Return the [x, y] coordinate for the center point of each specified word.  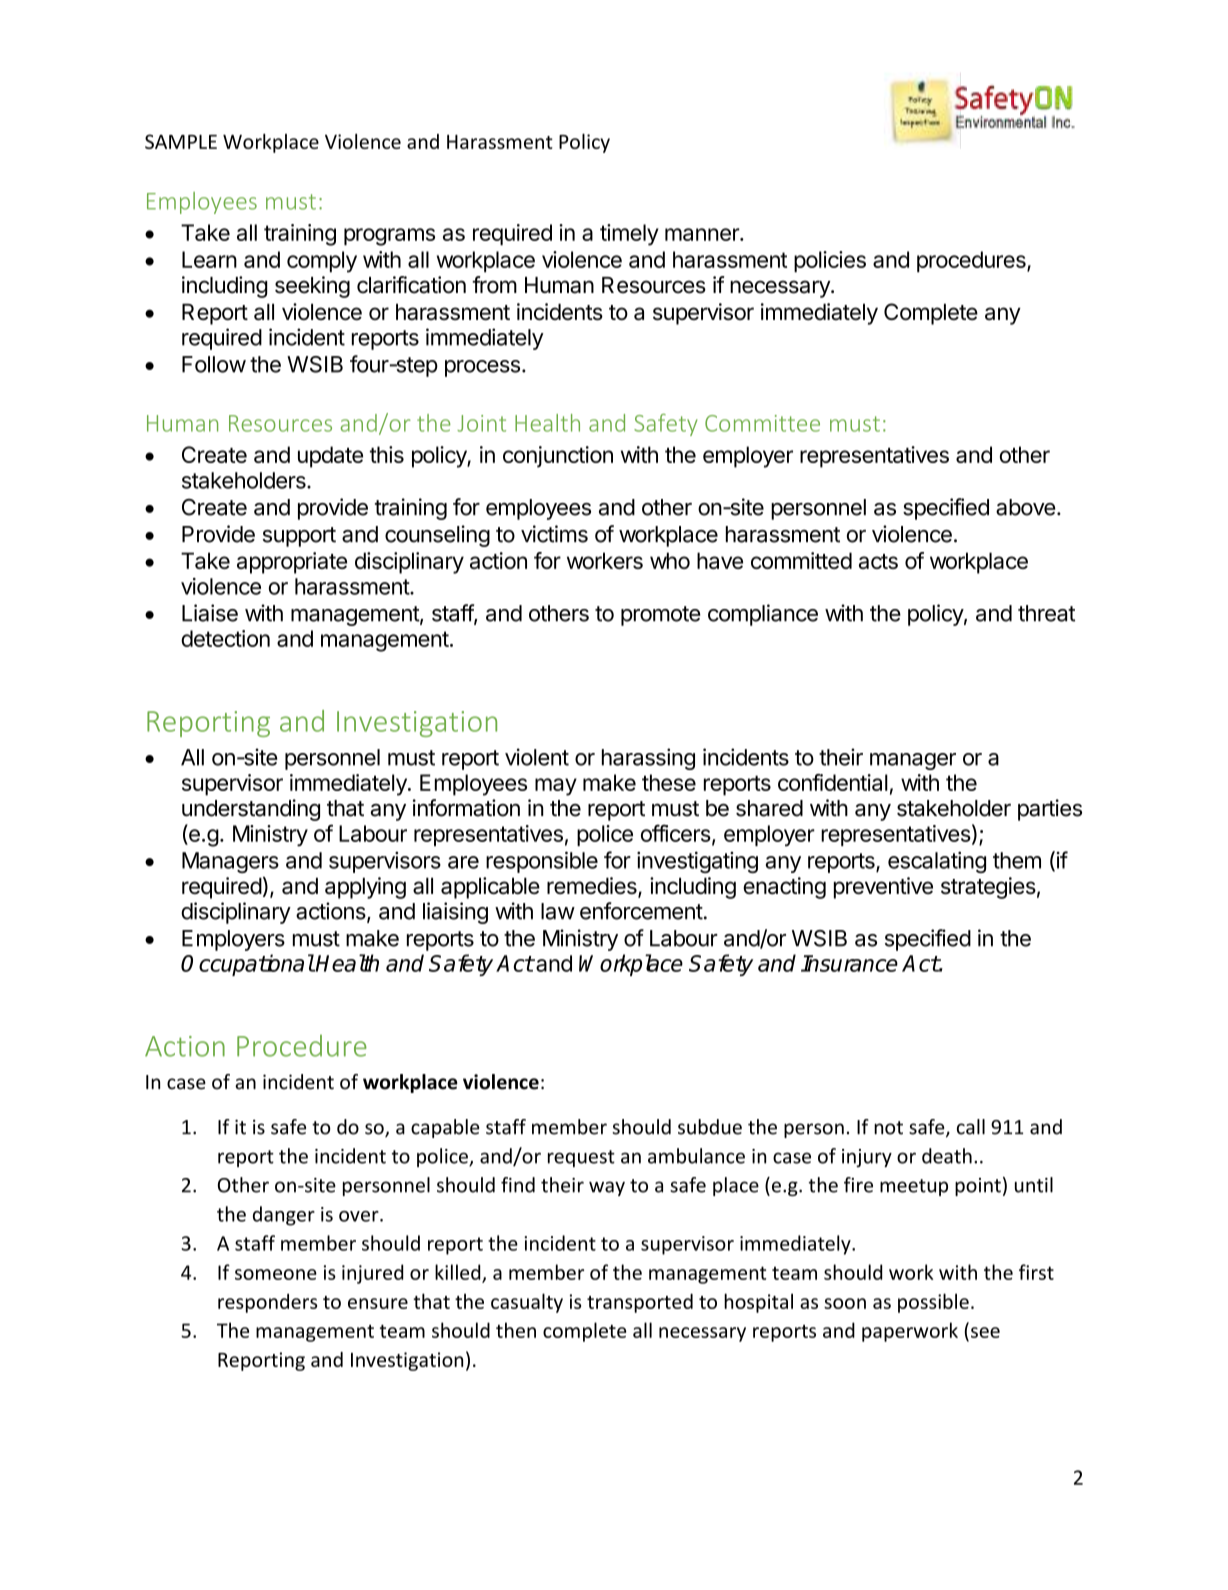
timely [629, 235]
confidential [833, 782]
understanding [251, 810]
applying [365, 888]
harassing [648, 759]
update [330, 457]
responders [267, 1303]
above [1025, 507]
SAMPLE [181, 141]
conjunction [558, 457]
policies [830, 262]
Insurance [849, 963]
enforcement [641, 911]
